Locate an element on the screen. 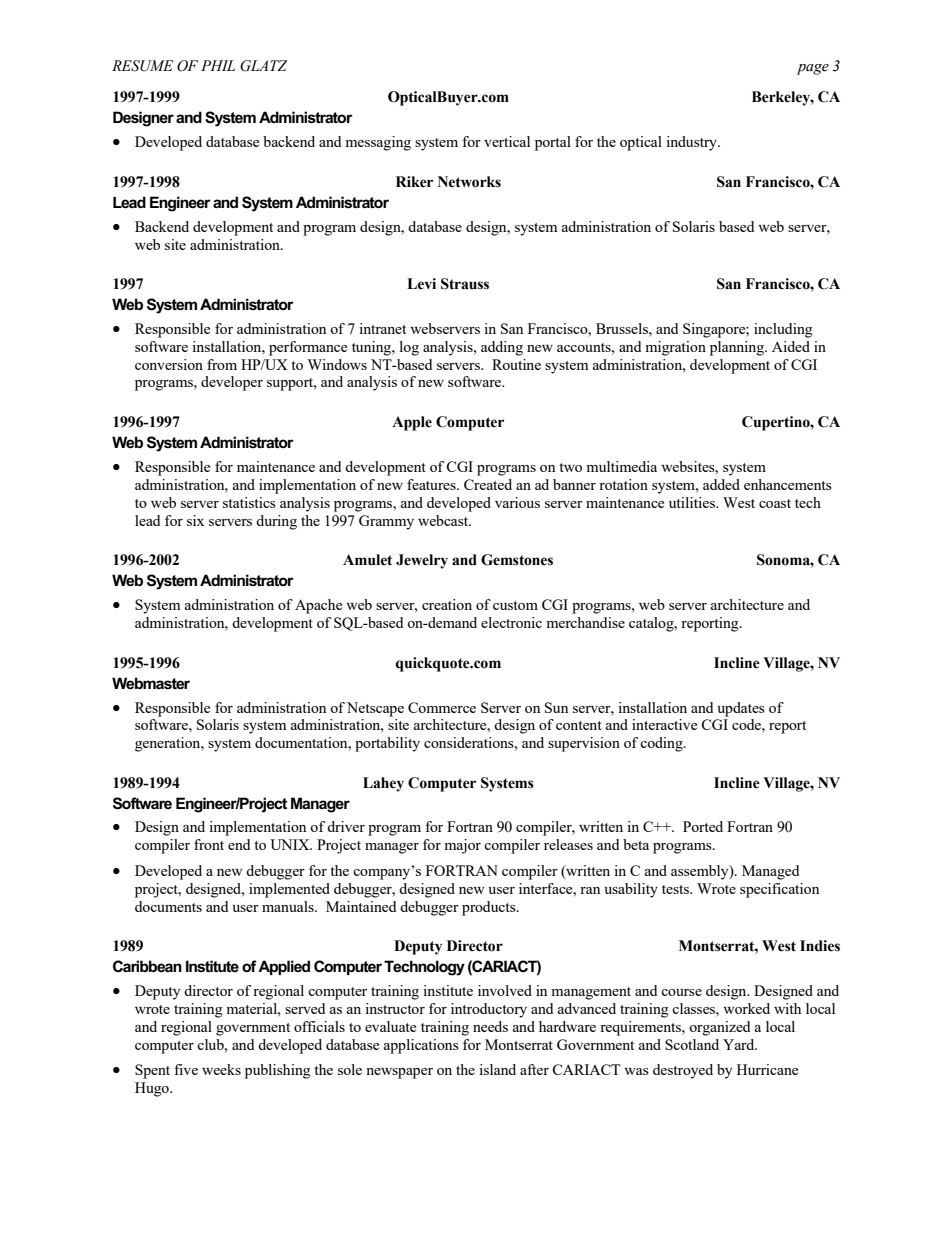  industry is located at coordinates (692, 143).
